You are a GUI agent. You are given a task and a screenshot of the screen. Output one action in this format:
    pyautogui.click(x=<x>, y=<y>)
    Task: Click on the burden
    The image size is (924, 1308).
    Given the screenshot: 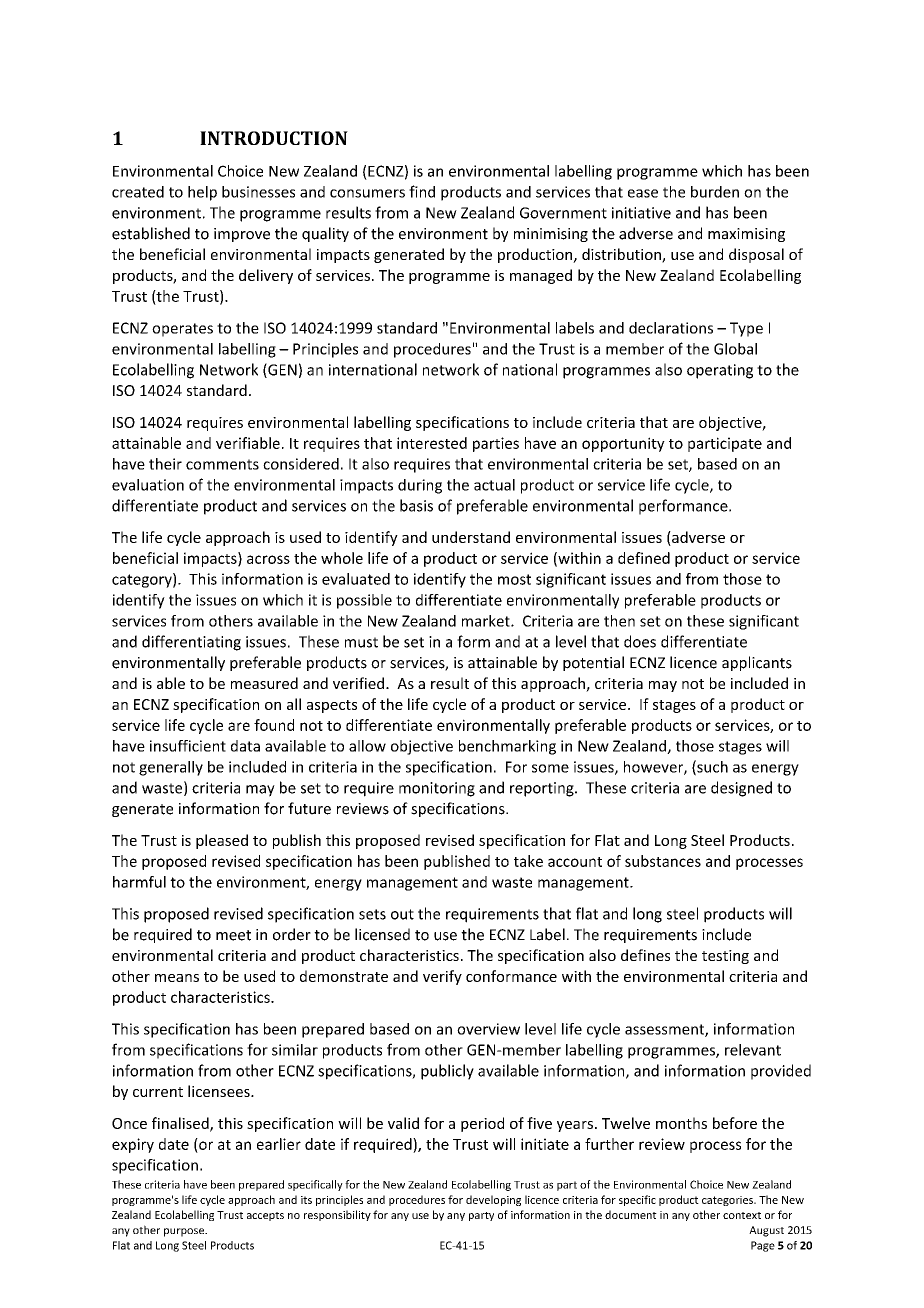 What is the action you would take?
    pyautogui.click(x=715, y=192)
